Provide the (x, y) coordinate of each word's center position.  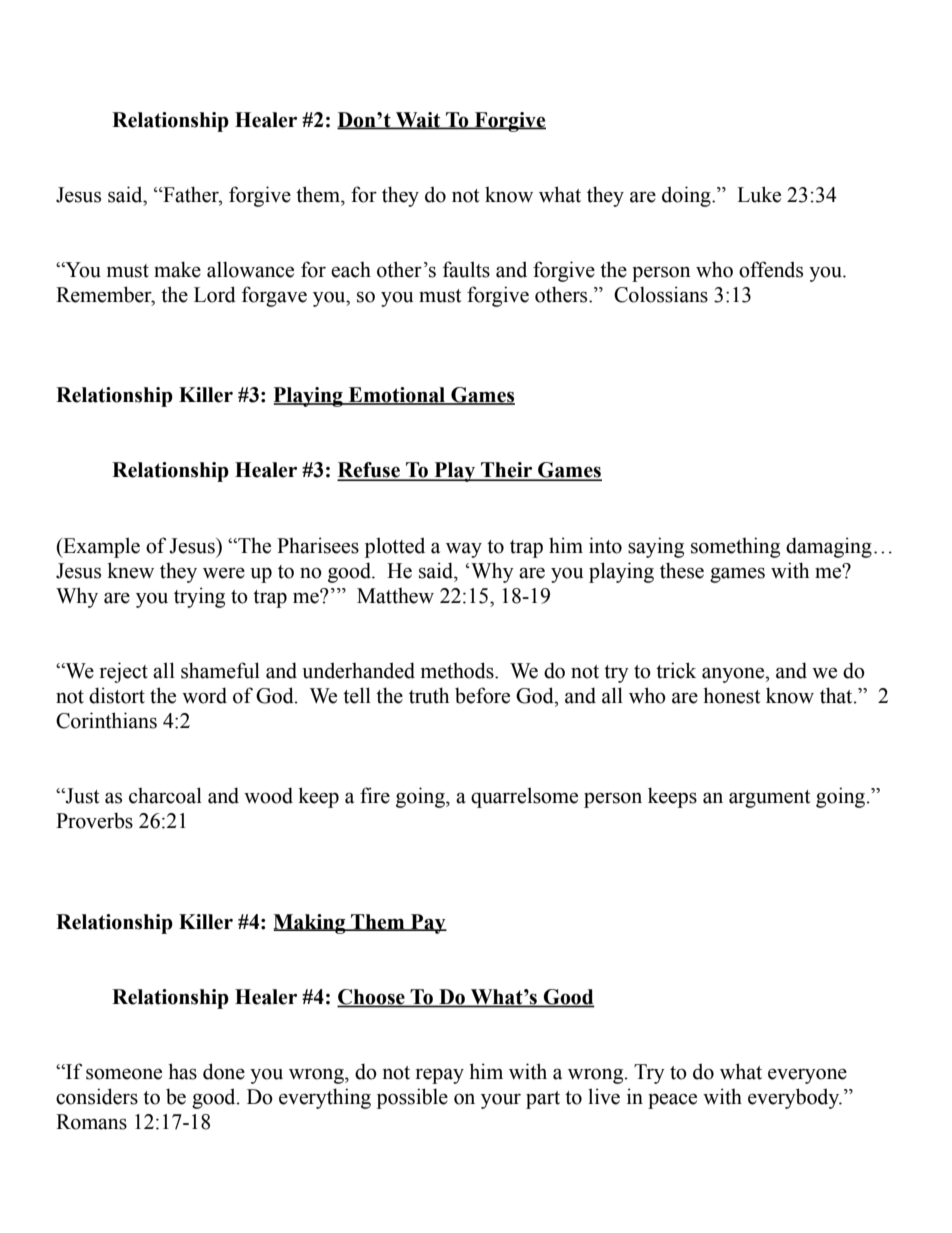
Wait (418, 120)
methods (458, 670)
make (177, 269)
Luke (759, 194)
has (182, 1071)
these (682, 570)
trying (199, 597)
